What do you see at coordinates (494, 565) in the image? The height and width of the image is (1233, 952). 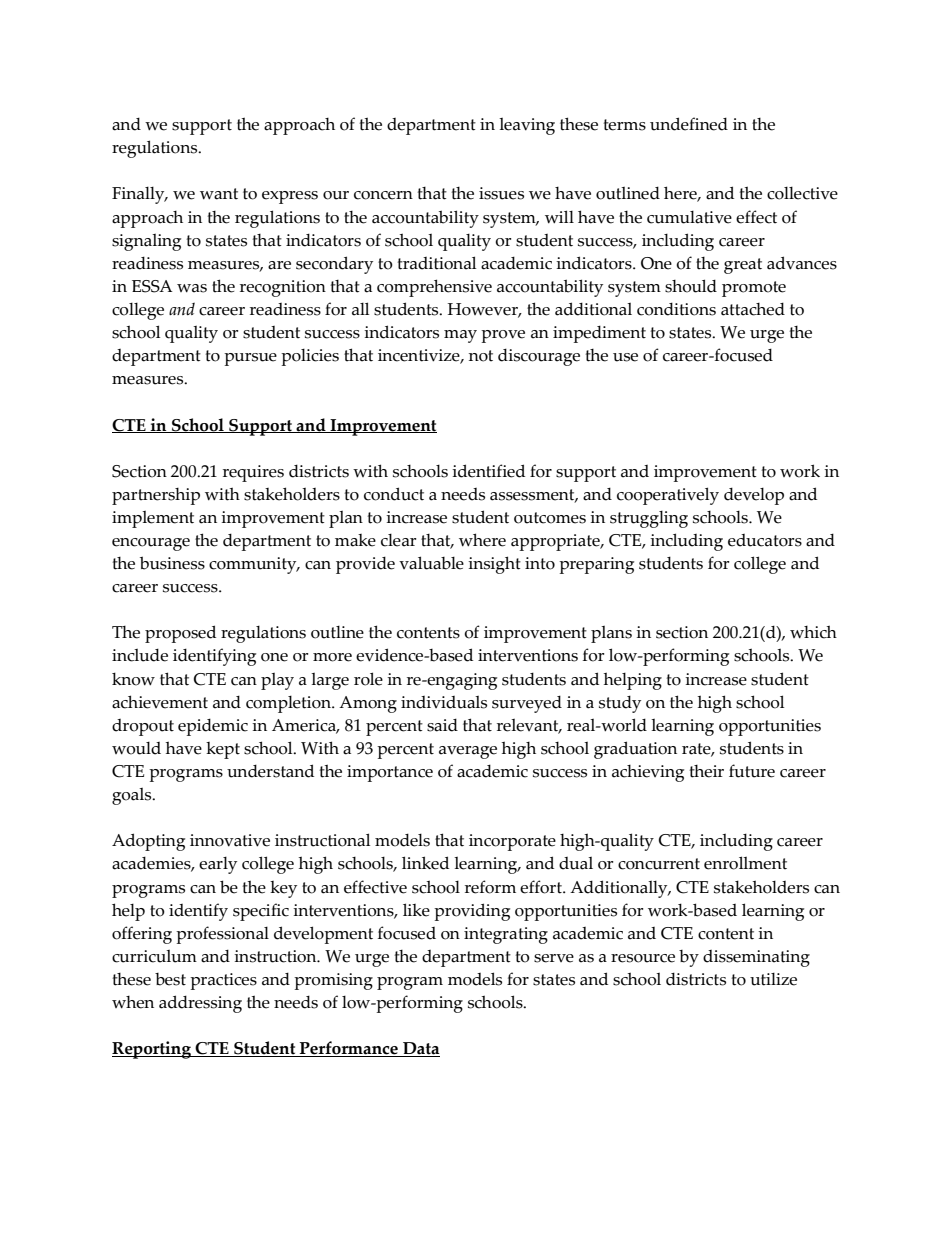 I see `insight` at bounding box center [494, 565].
